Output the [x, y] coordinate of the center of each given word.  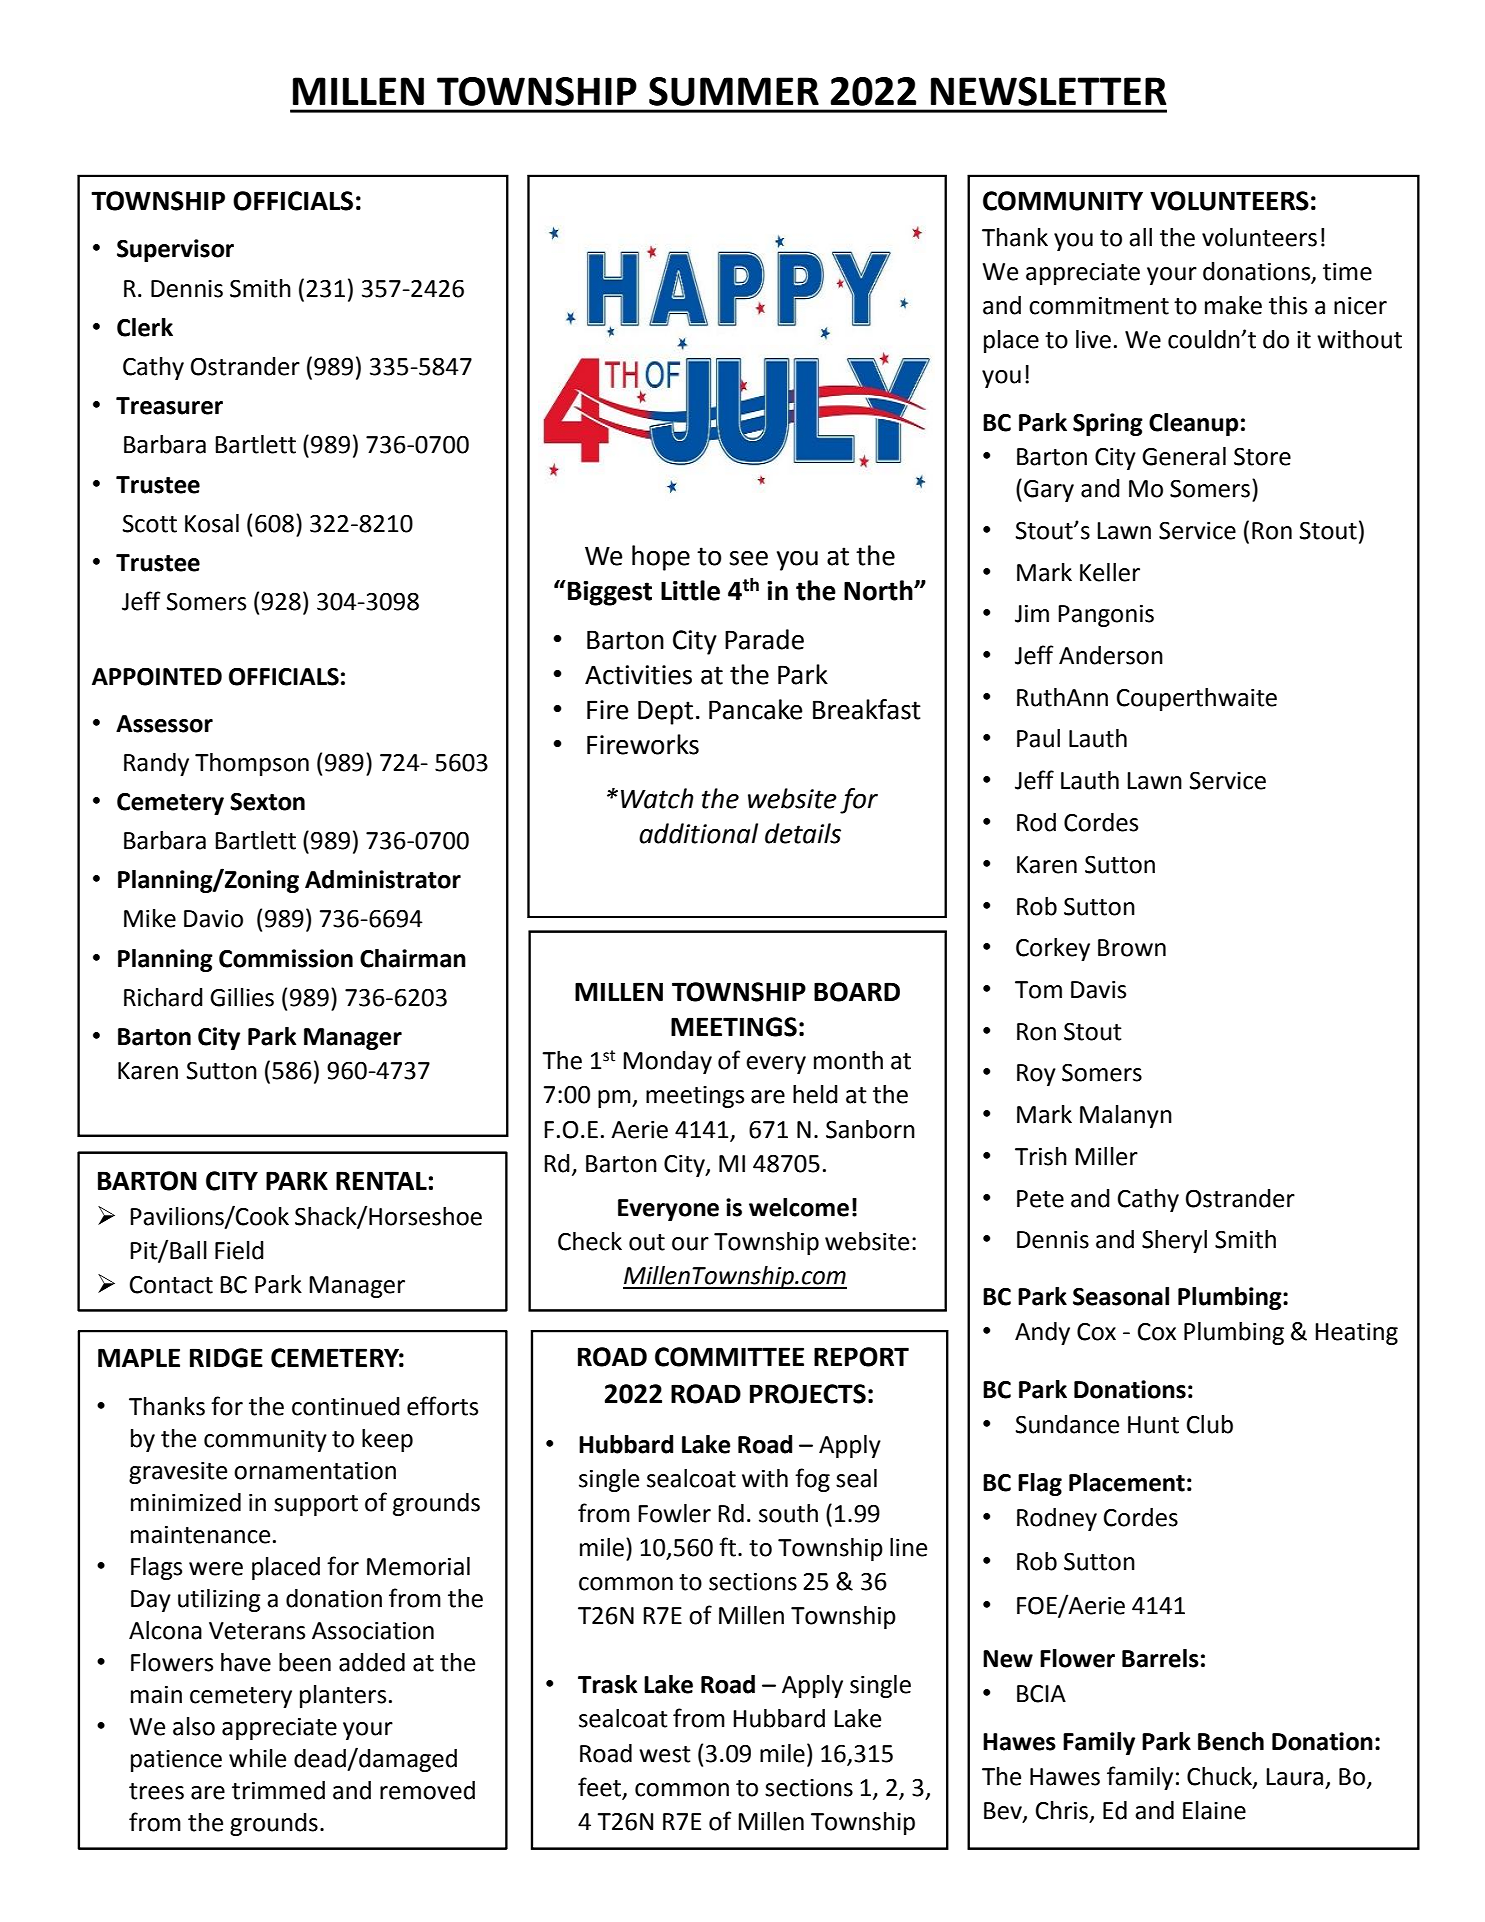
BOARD [857, 992]
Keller [1110, 572]
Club [1210, 1424]
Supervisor [175, 250]
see [748, 558]
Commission [286, 958]
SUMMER [734, 91]
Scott [150, 524]
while [257, 1758]
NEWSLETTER [1048, 91]
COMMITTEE [729, 1357]
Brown [1132, 948]
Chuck [1220, 1777]
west [665, 1754]
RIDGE [226, 1358]
